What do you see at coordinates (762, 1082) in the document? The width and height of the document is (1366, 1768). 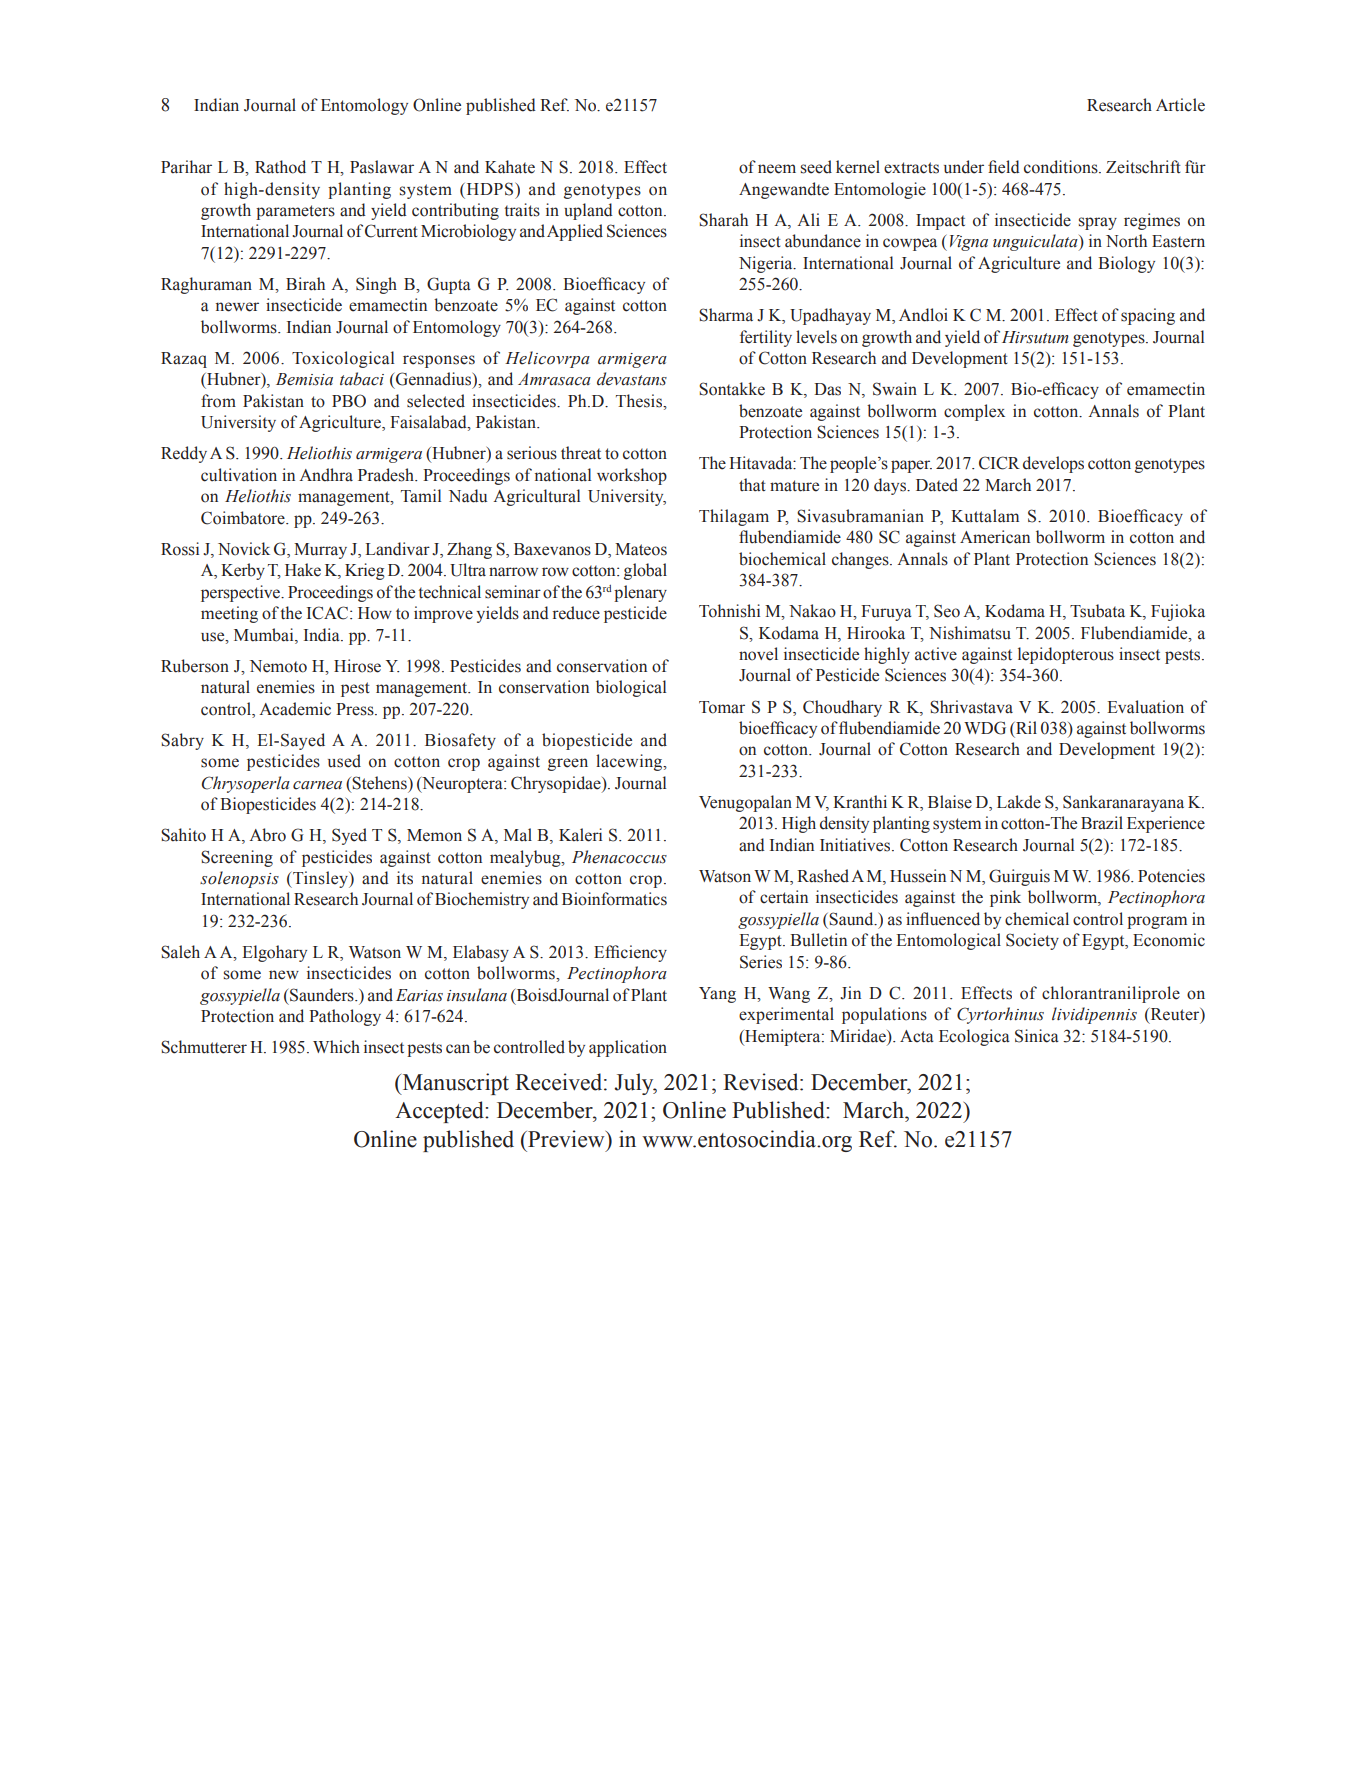 I see `Revised` at bounding box center [762, 1082].
